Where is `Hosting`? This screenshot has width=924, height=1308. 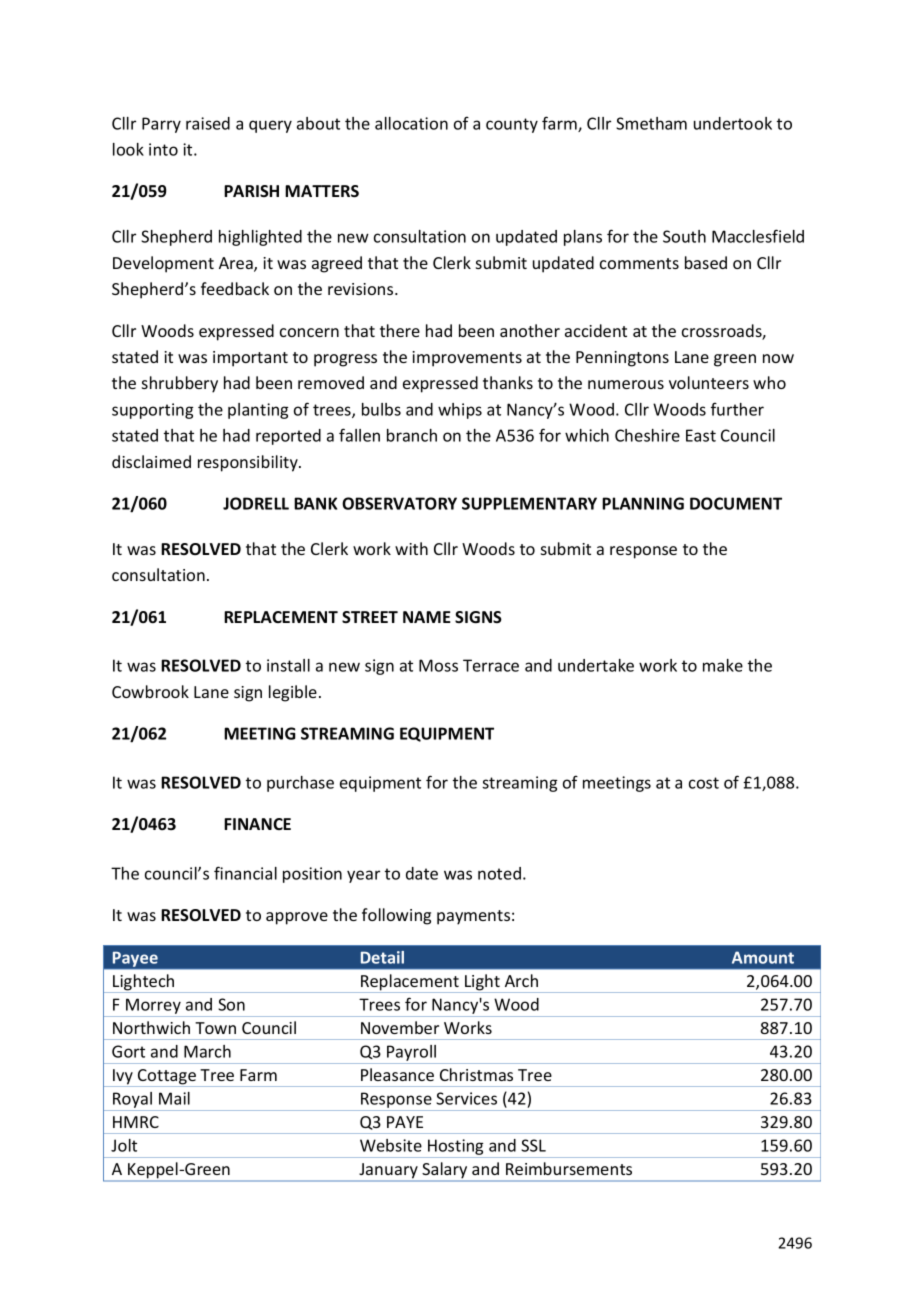
Hosting is located at coordinates (456, 1148).
